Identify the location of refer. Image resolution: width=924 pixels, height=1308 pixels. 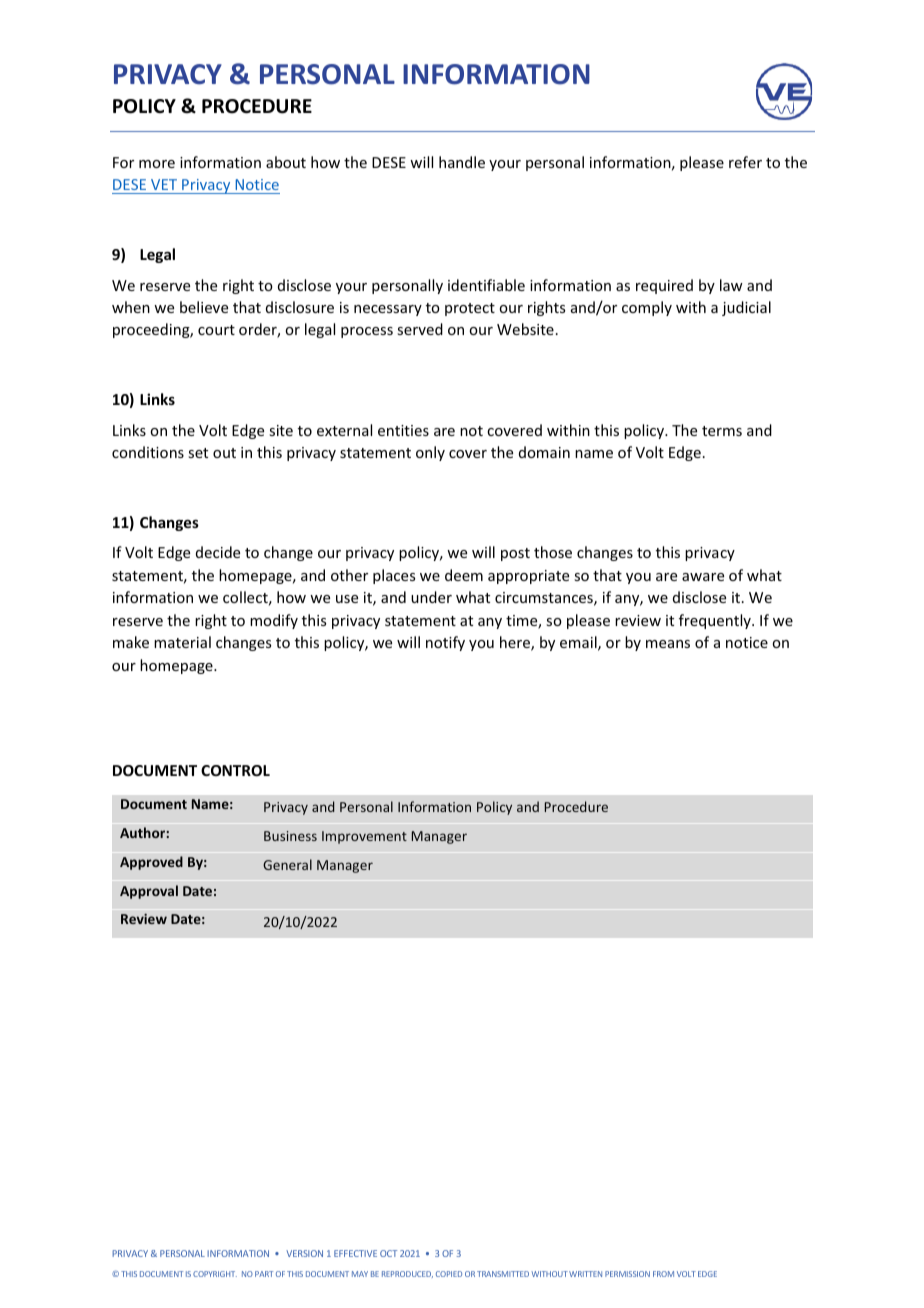
(745, 162).
